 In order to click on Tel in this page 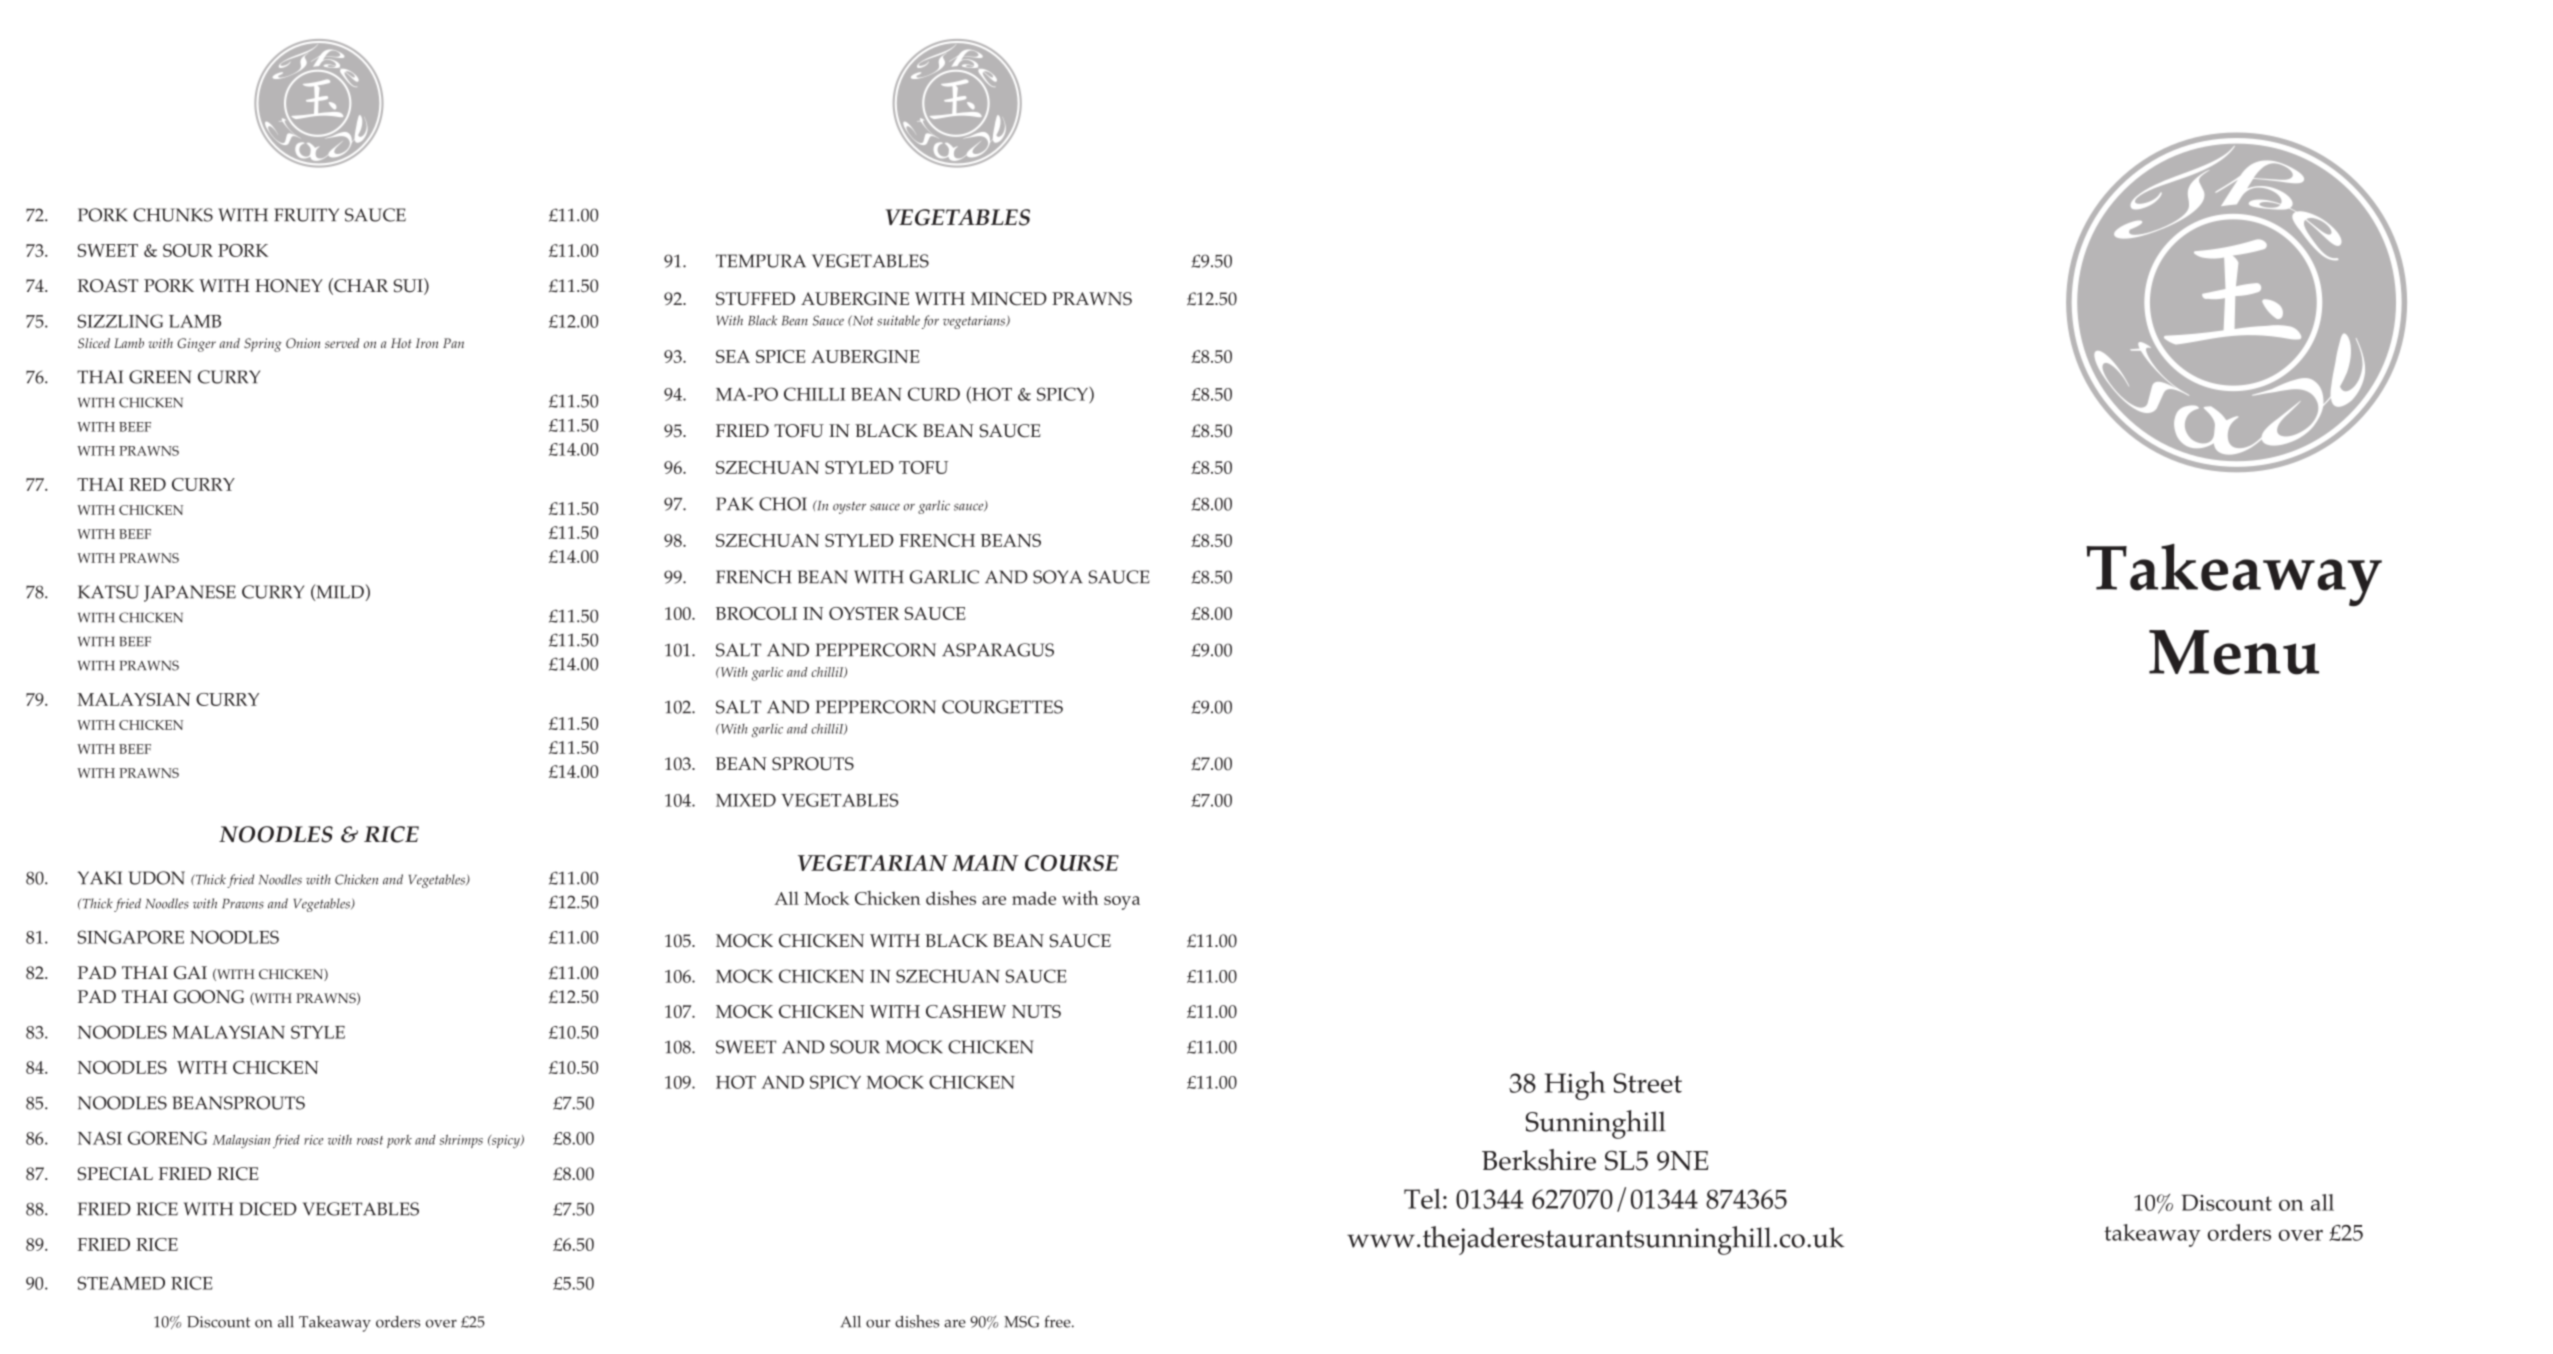, I will do `click(1422, 1199)`.
